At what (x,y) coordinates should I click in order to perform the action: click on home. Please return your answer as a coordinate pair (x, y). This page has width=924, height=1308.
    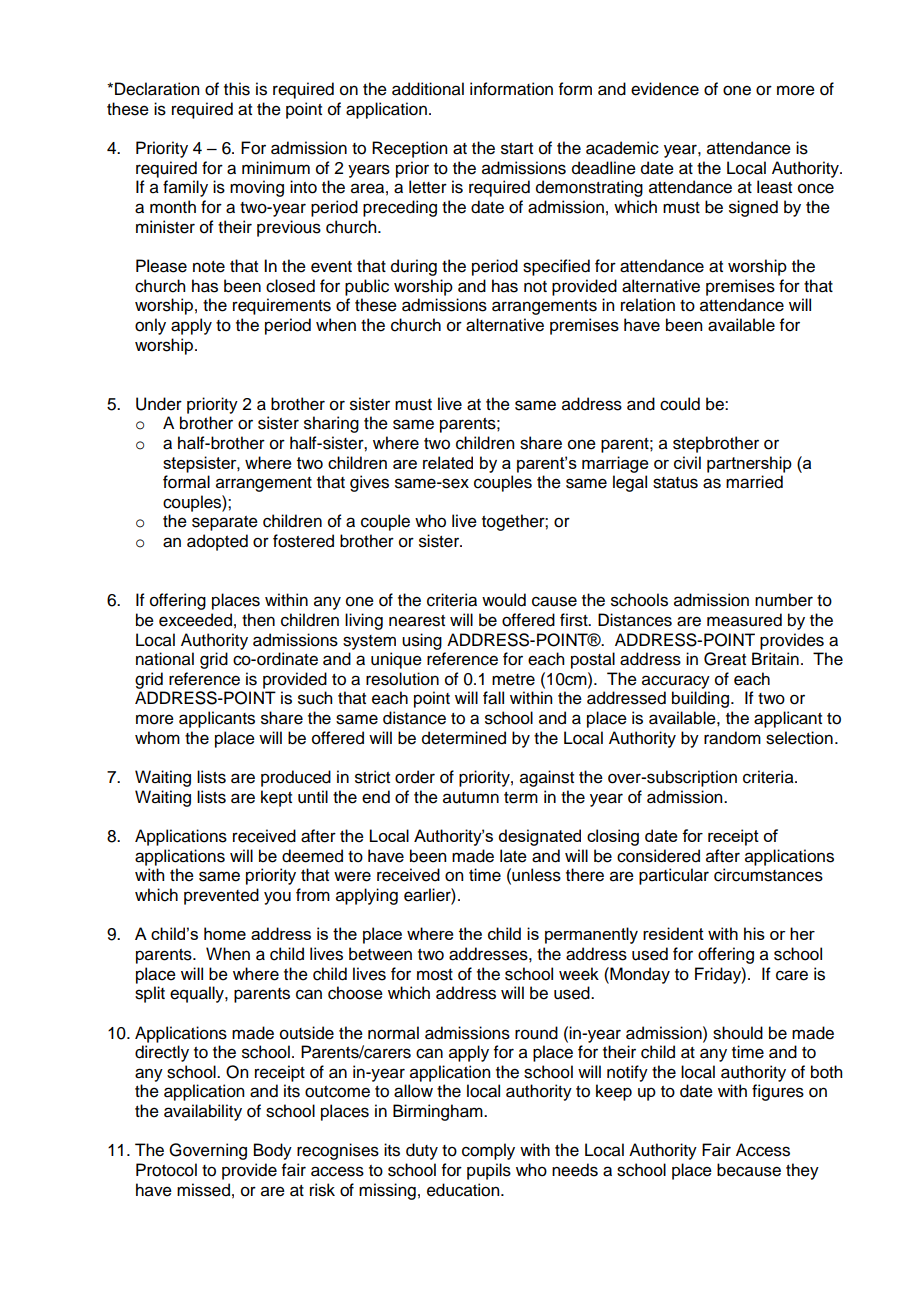
    Looking at the image, I should click on (225, 933).
